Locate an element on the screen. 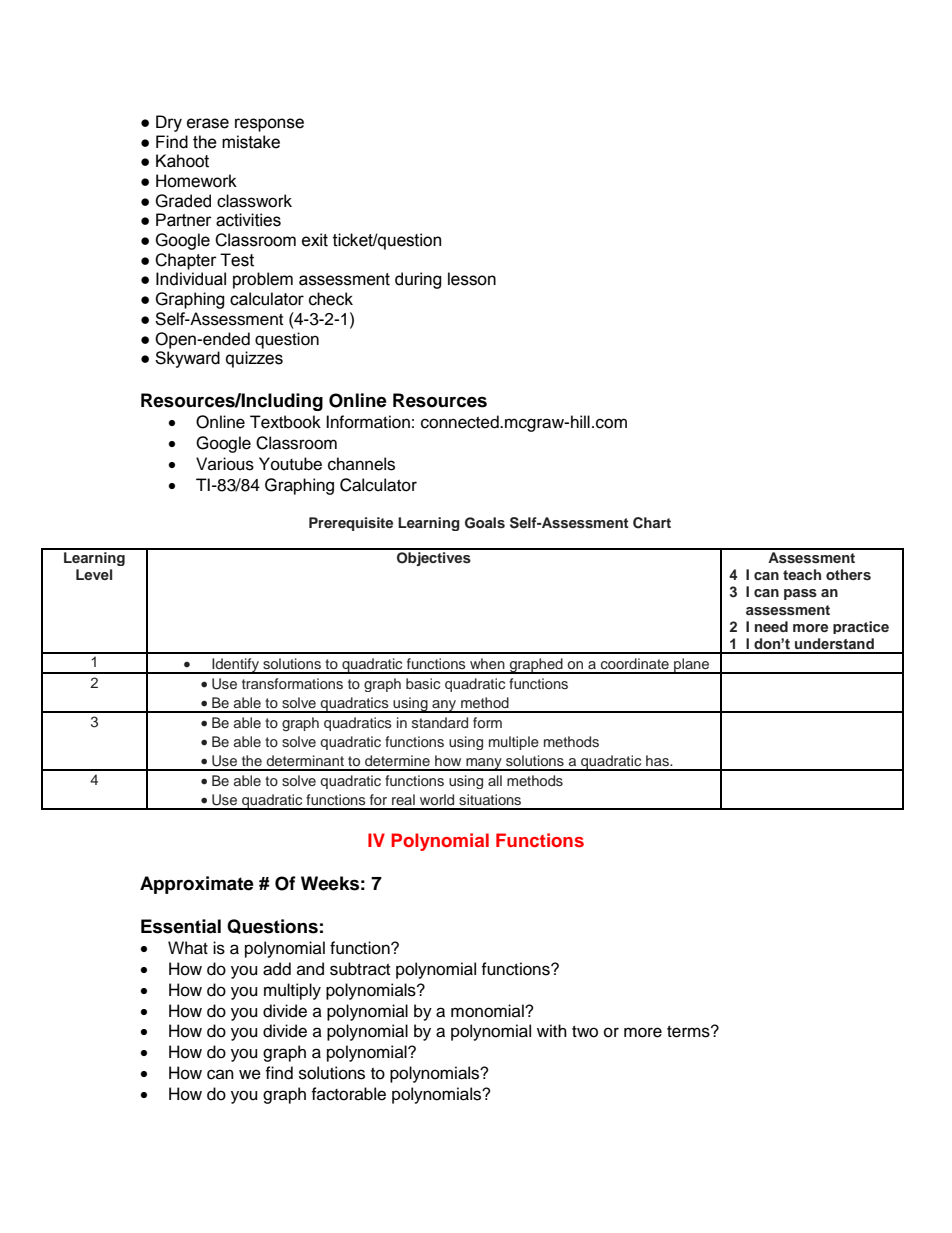 This screenshot has height=1233, width=952. What is located at coordinates (188, 948).
